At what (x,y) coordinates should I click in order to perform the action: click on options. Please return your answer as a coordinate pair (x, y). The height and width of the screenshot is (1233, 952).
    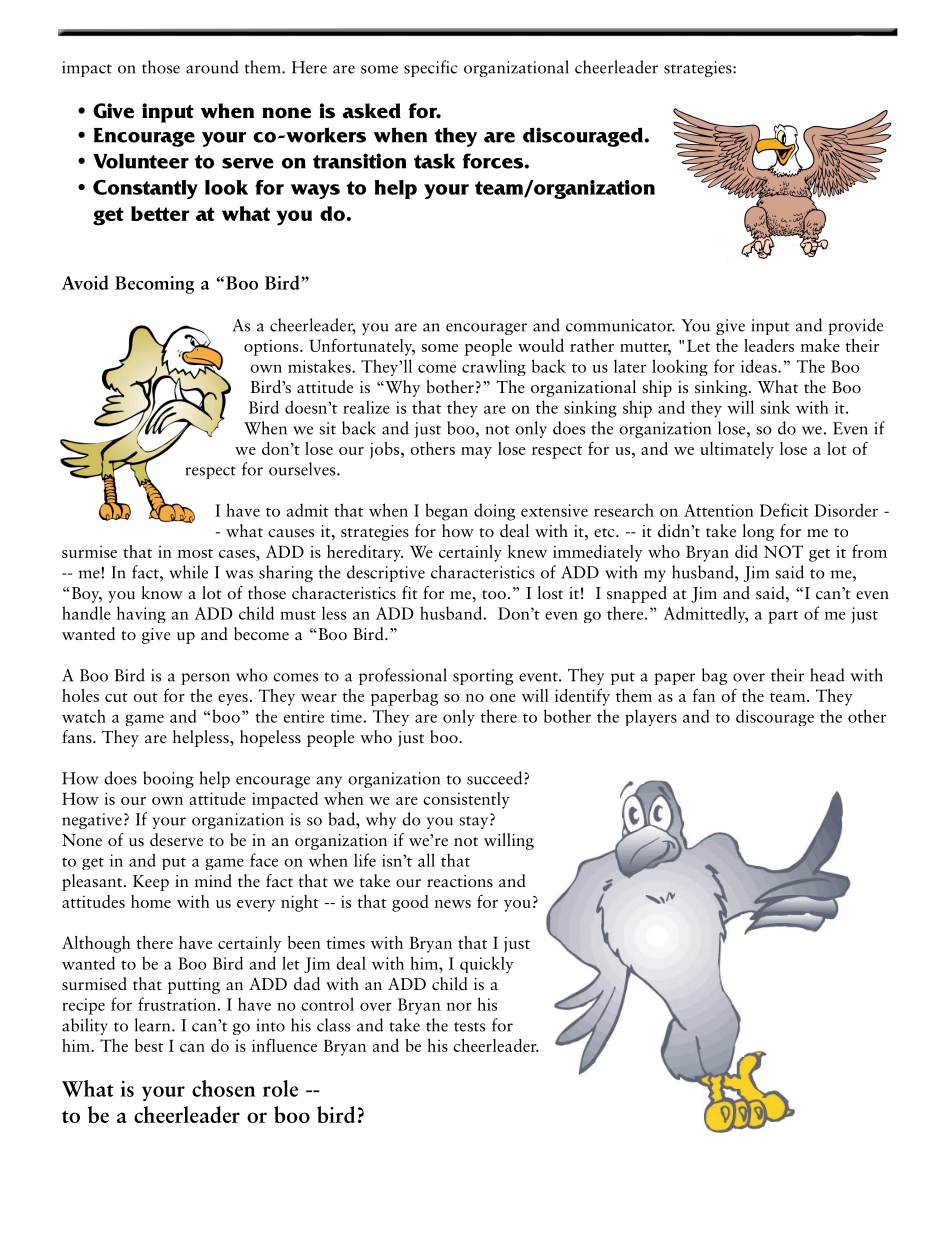
    Looking at the image, I should click on (272, 347).
